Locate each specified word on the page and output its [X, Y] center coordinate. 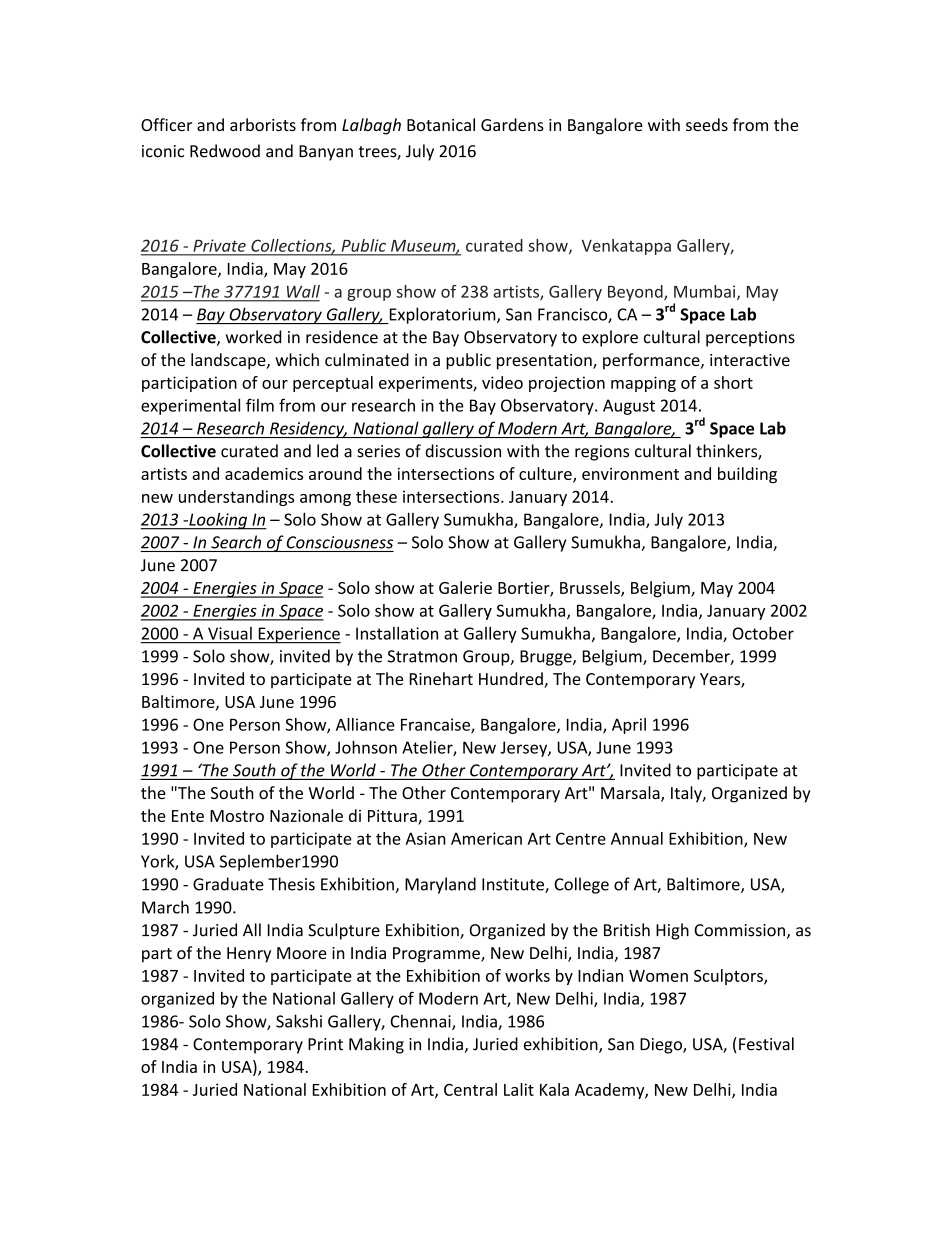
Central [470, 1089]
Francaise [436, 725]
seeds [707, 124]
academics [264, 473]
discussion [463, 451]
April [629, 726]
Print [325, 1044]
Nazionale [306, 815]
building [747, 475]
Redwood [225, 151]
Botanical [441, 124]
